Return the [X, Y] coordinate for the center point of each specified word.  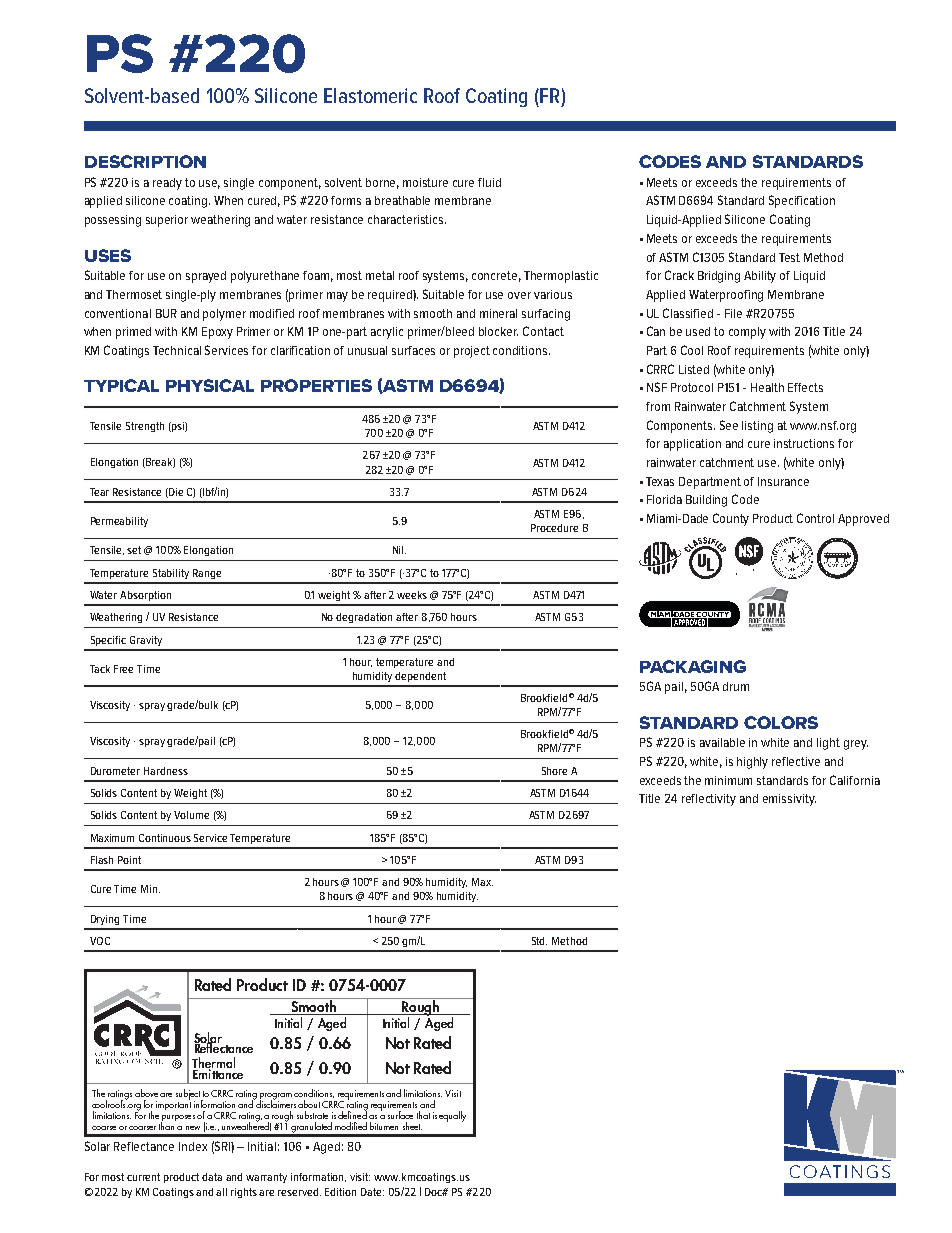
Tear [99, 492]
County [731, 519]
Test [789, 257]
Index [193, 1146]
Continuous [165, 838]
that [423, 1115]
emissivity [789, 800]
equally [452, 1116]
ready [167, 184]
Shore [554, 771]
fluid [489, 182]
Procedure [554, 528]
